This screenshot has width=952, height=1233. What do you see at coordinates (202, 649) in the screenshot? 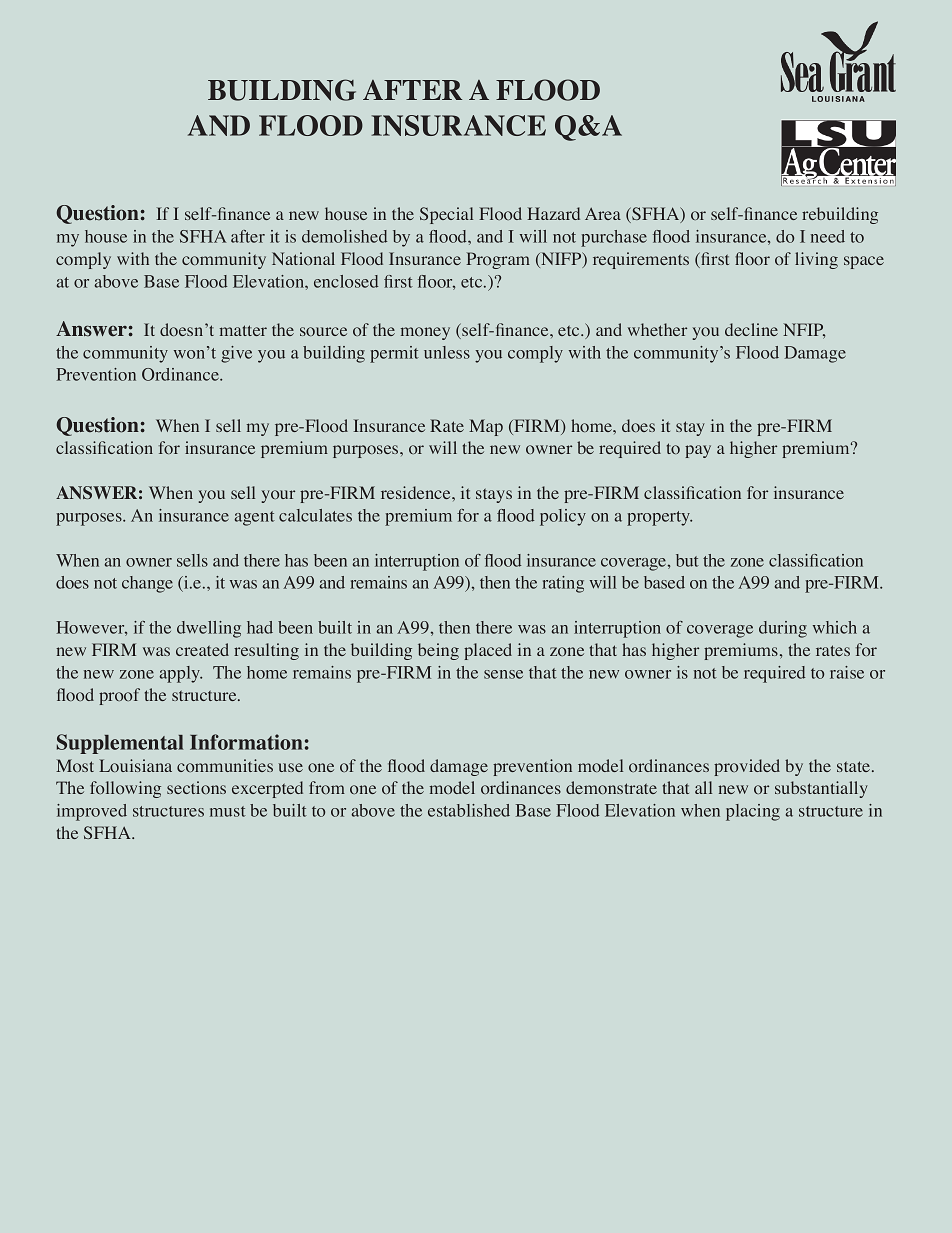
I see `created` at bounding box center [202, 649].
